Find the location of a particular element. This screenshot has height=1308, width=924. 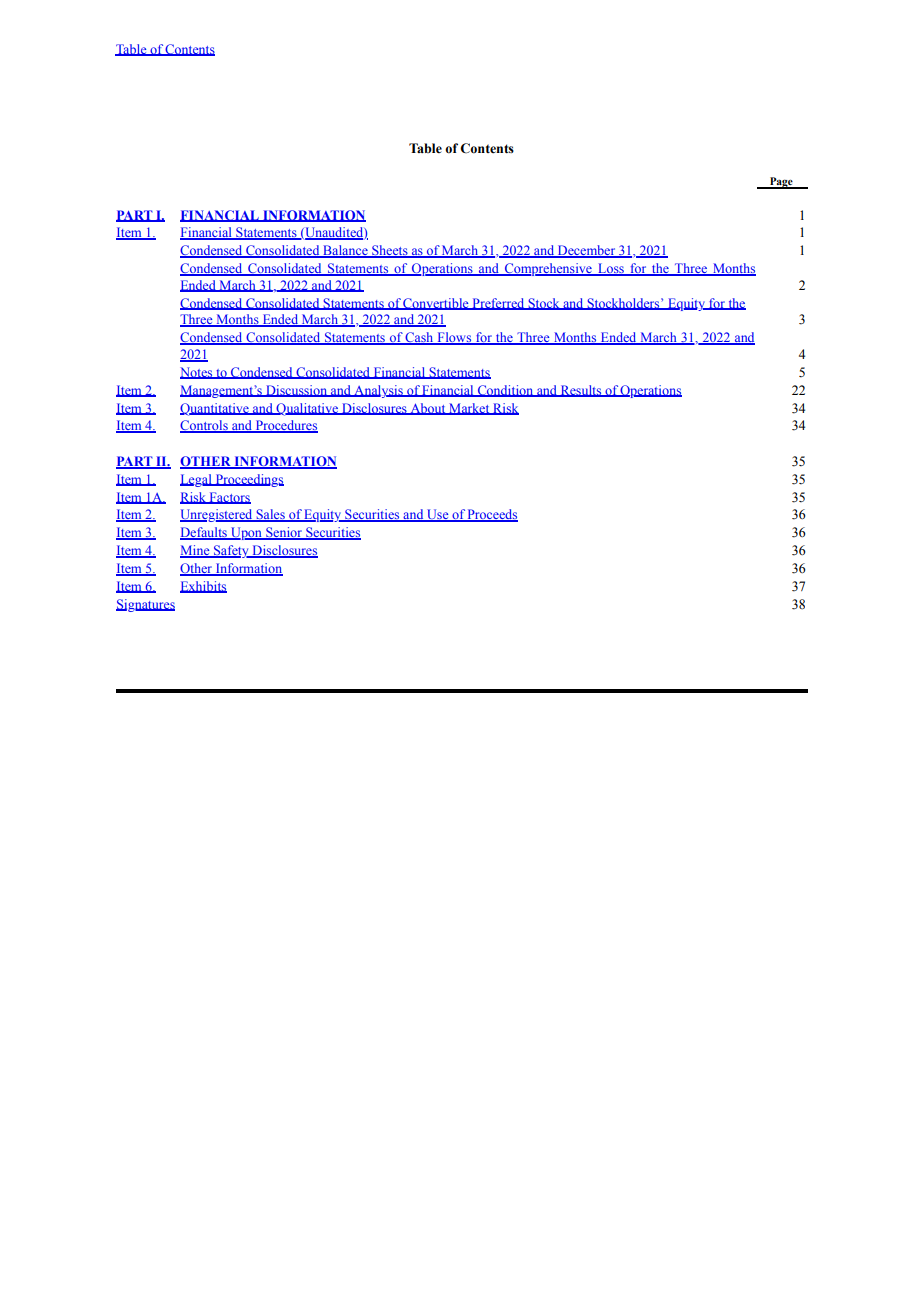

Use is located at coordinates (438, 515).
